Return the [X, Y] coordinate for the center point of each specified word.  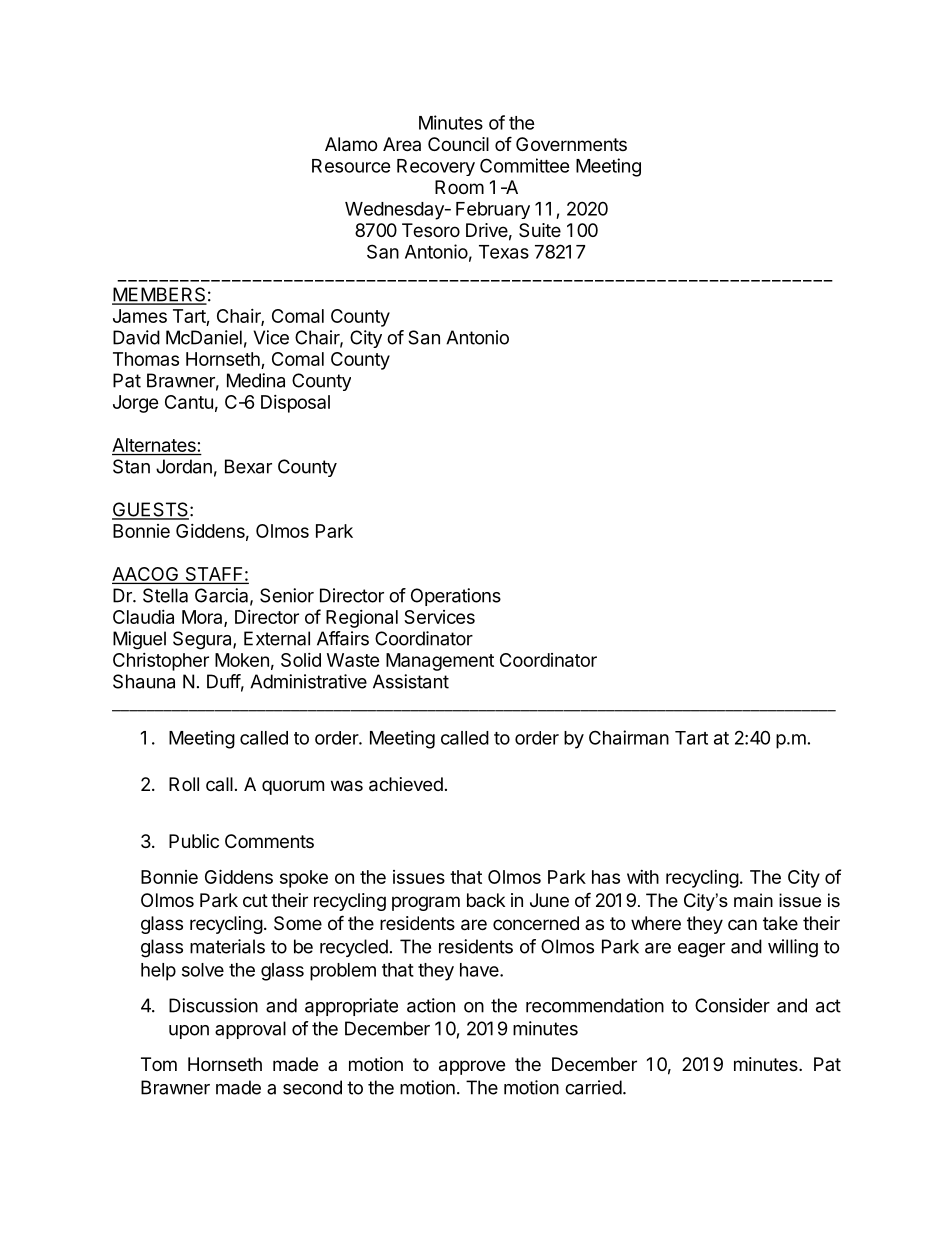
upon [189, 1032]
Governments [571, 144]
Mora [203, 618]
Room [459, 187]
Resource [351, 166]
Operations [456, 597]
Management [440, 662]
